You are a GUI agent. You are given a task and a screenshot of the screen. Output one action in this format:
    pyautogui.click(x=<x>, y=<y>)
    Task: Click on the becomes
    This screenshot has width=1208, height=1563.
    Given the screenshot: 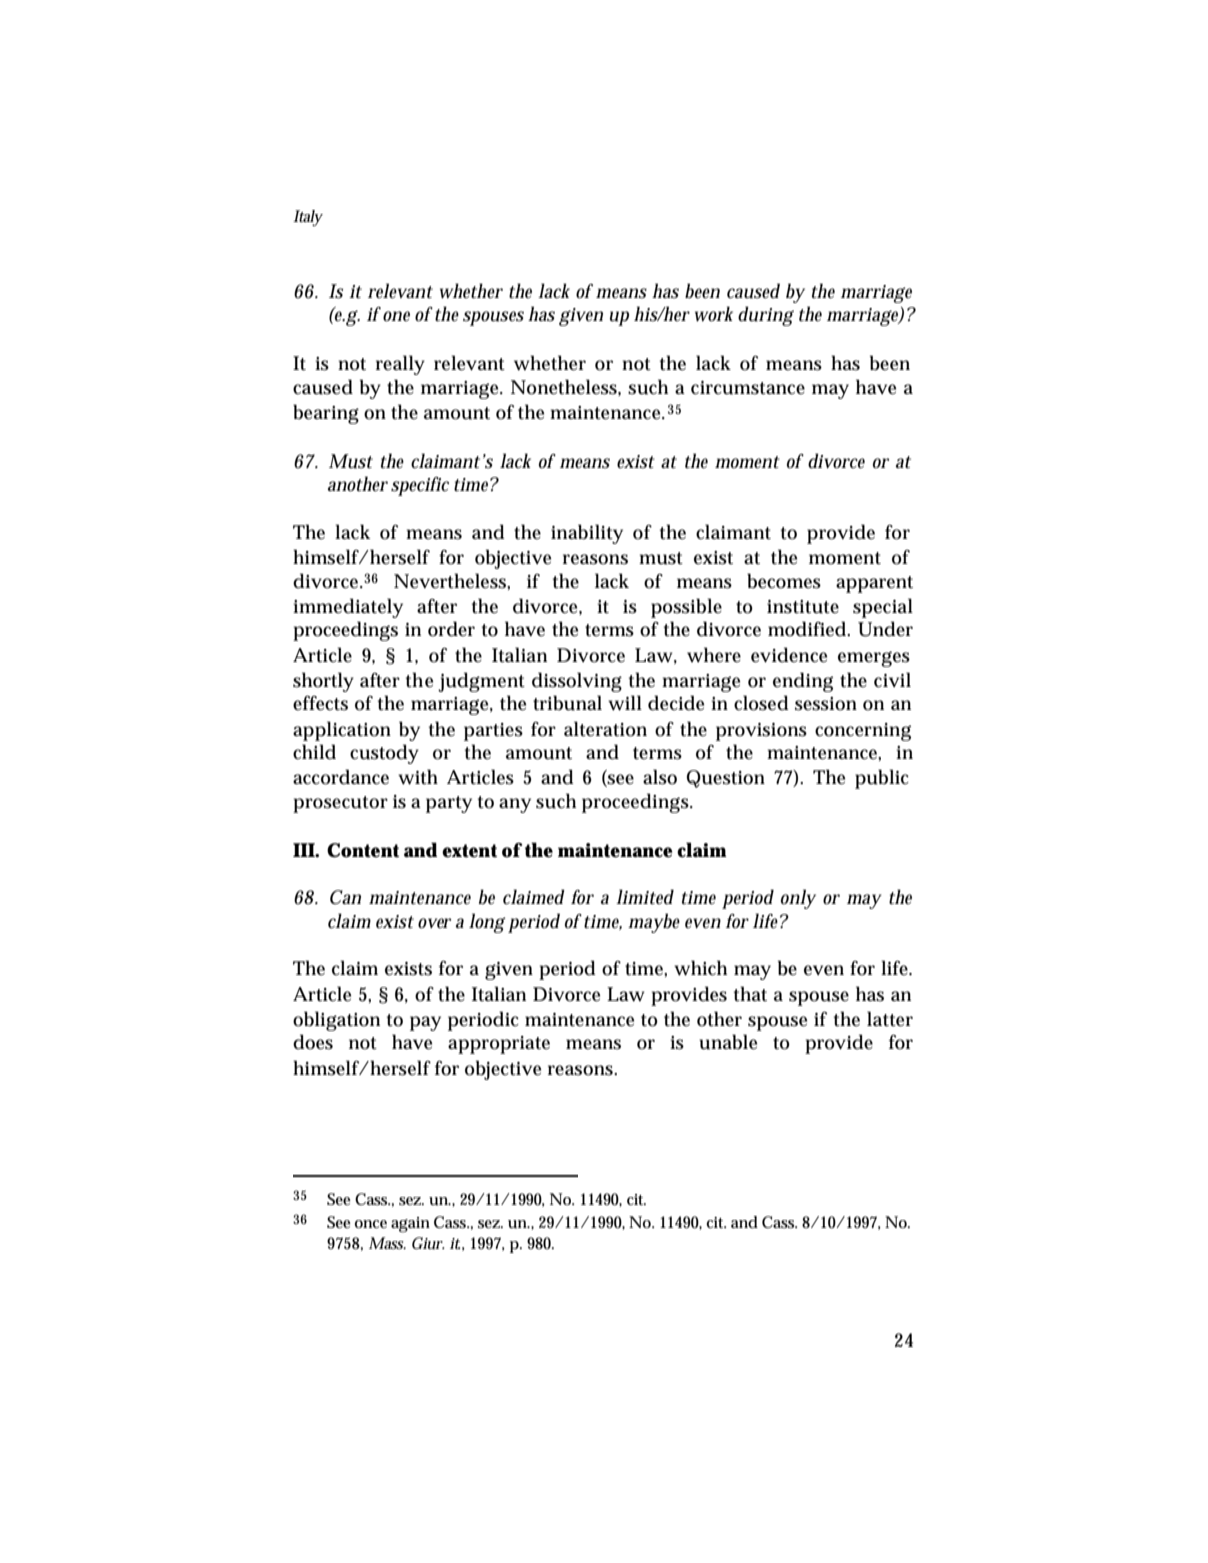 What is the action you would take?
    pyautogui.click(x=784, y=581)
